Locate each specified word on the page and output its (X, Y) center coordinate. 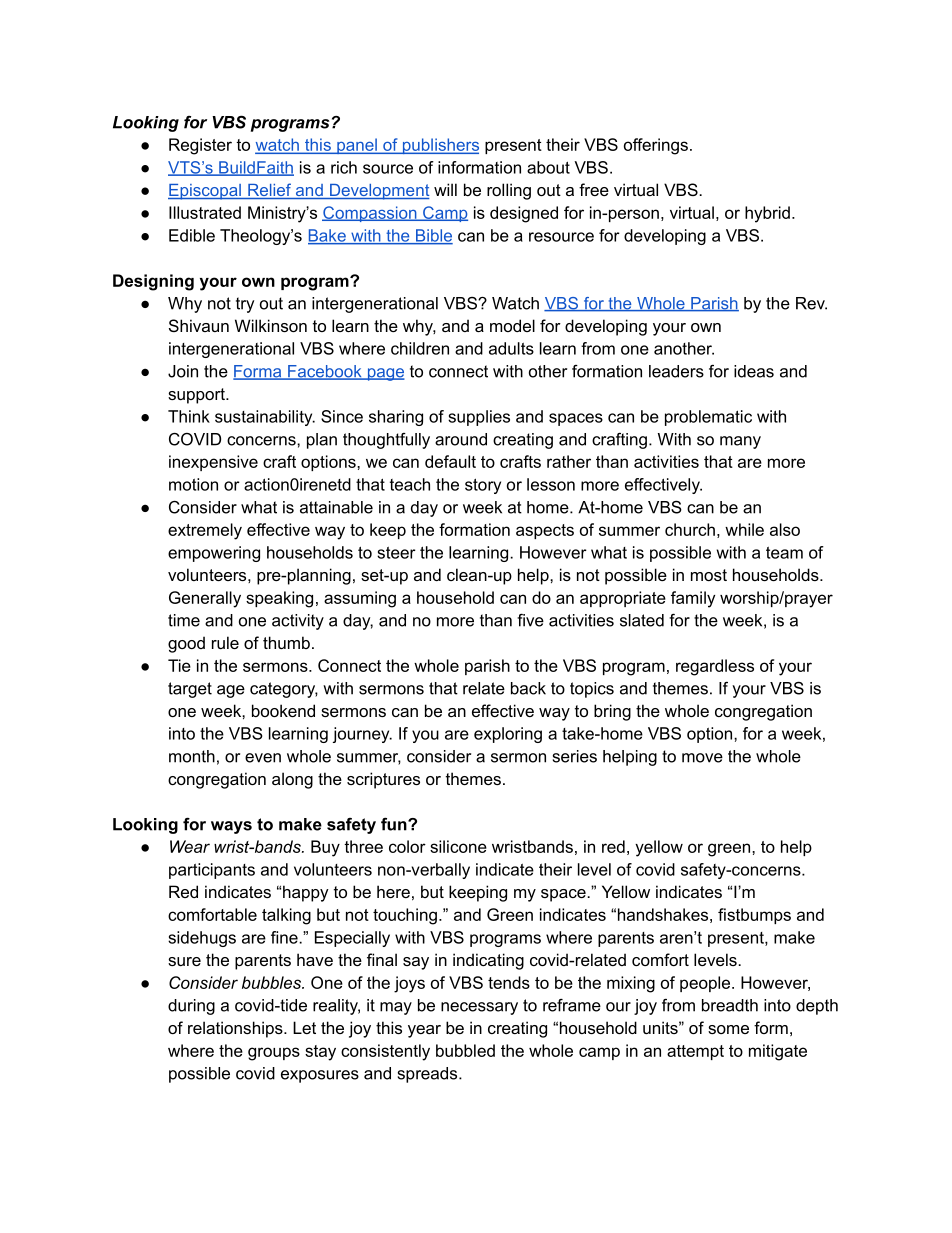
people (705, 984)
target (190, 690)
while (744, 529)
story (483, 486)
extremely (205, 531)
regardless (715, 667)
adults (511, 348)
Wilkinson (271, 325)
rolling (509, 191)
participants (212, 871)
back (528, 688)
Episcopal (205, 192)
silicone (458, 846)
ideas (754, 371)
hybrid (767, 214)
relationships (236, 1029)
